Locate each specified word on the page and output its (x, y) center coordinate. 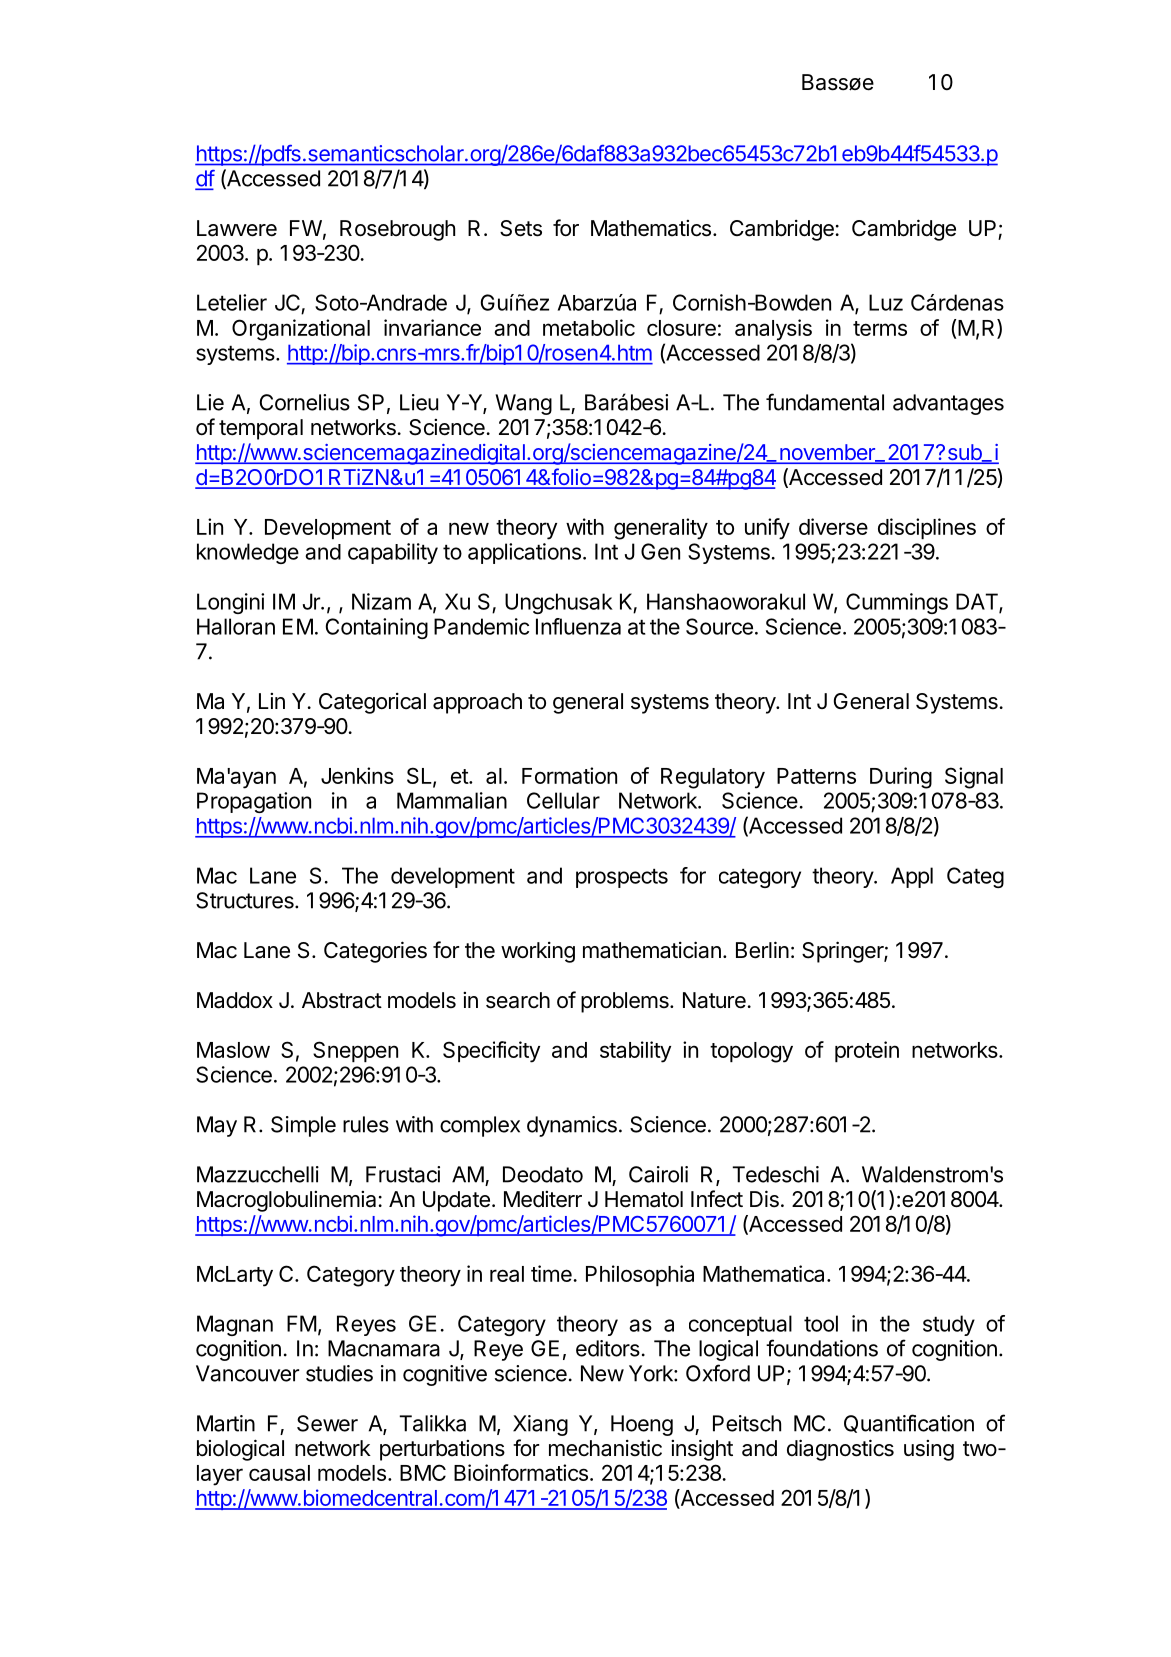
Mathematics (651, 228)
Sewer (327, 1423)
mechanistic (605, 1448)
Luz (886, 302)
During (901, 778)
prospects (622, 878)
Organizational (301, 330)
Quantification (909, 1423)
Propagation (254, 802)
